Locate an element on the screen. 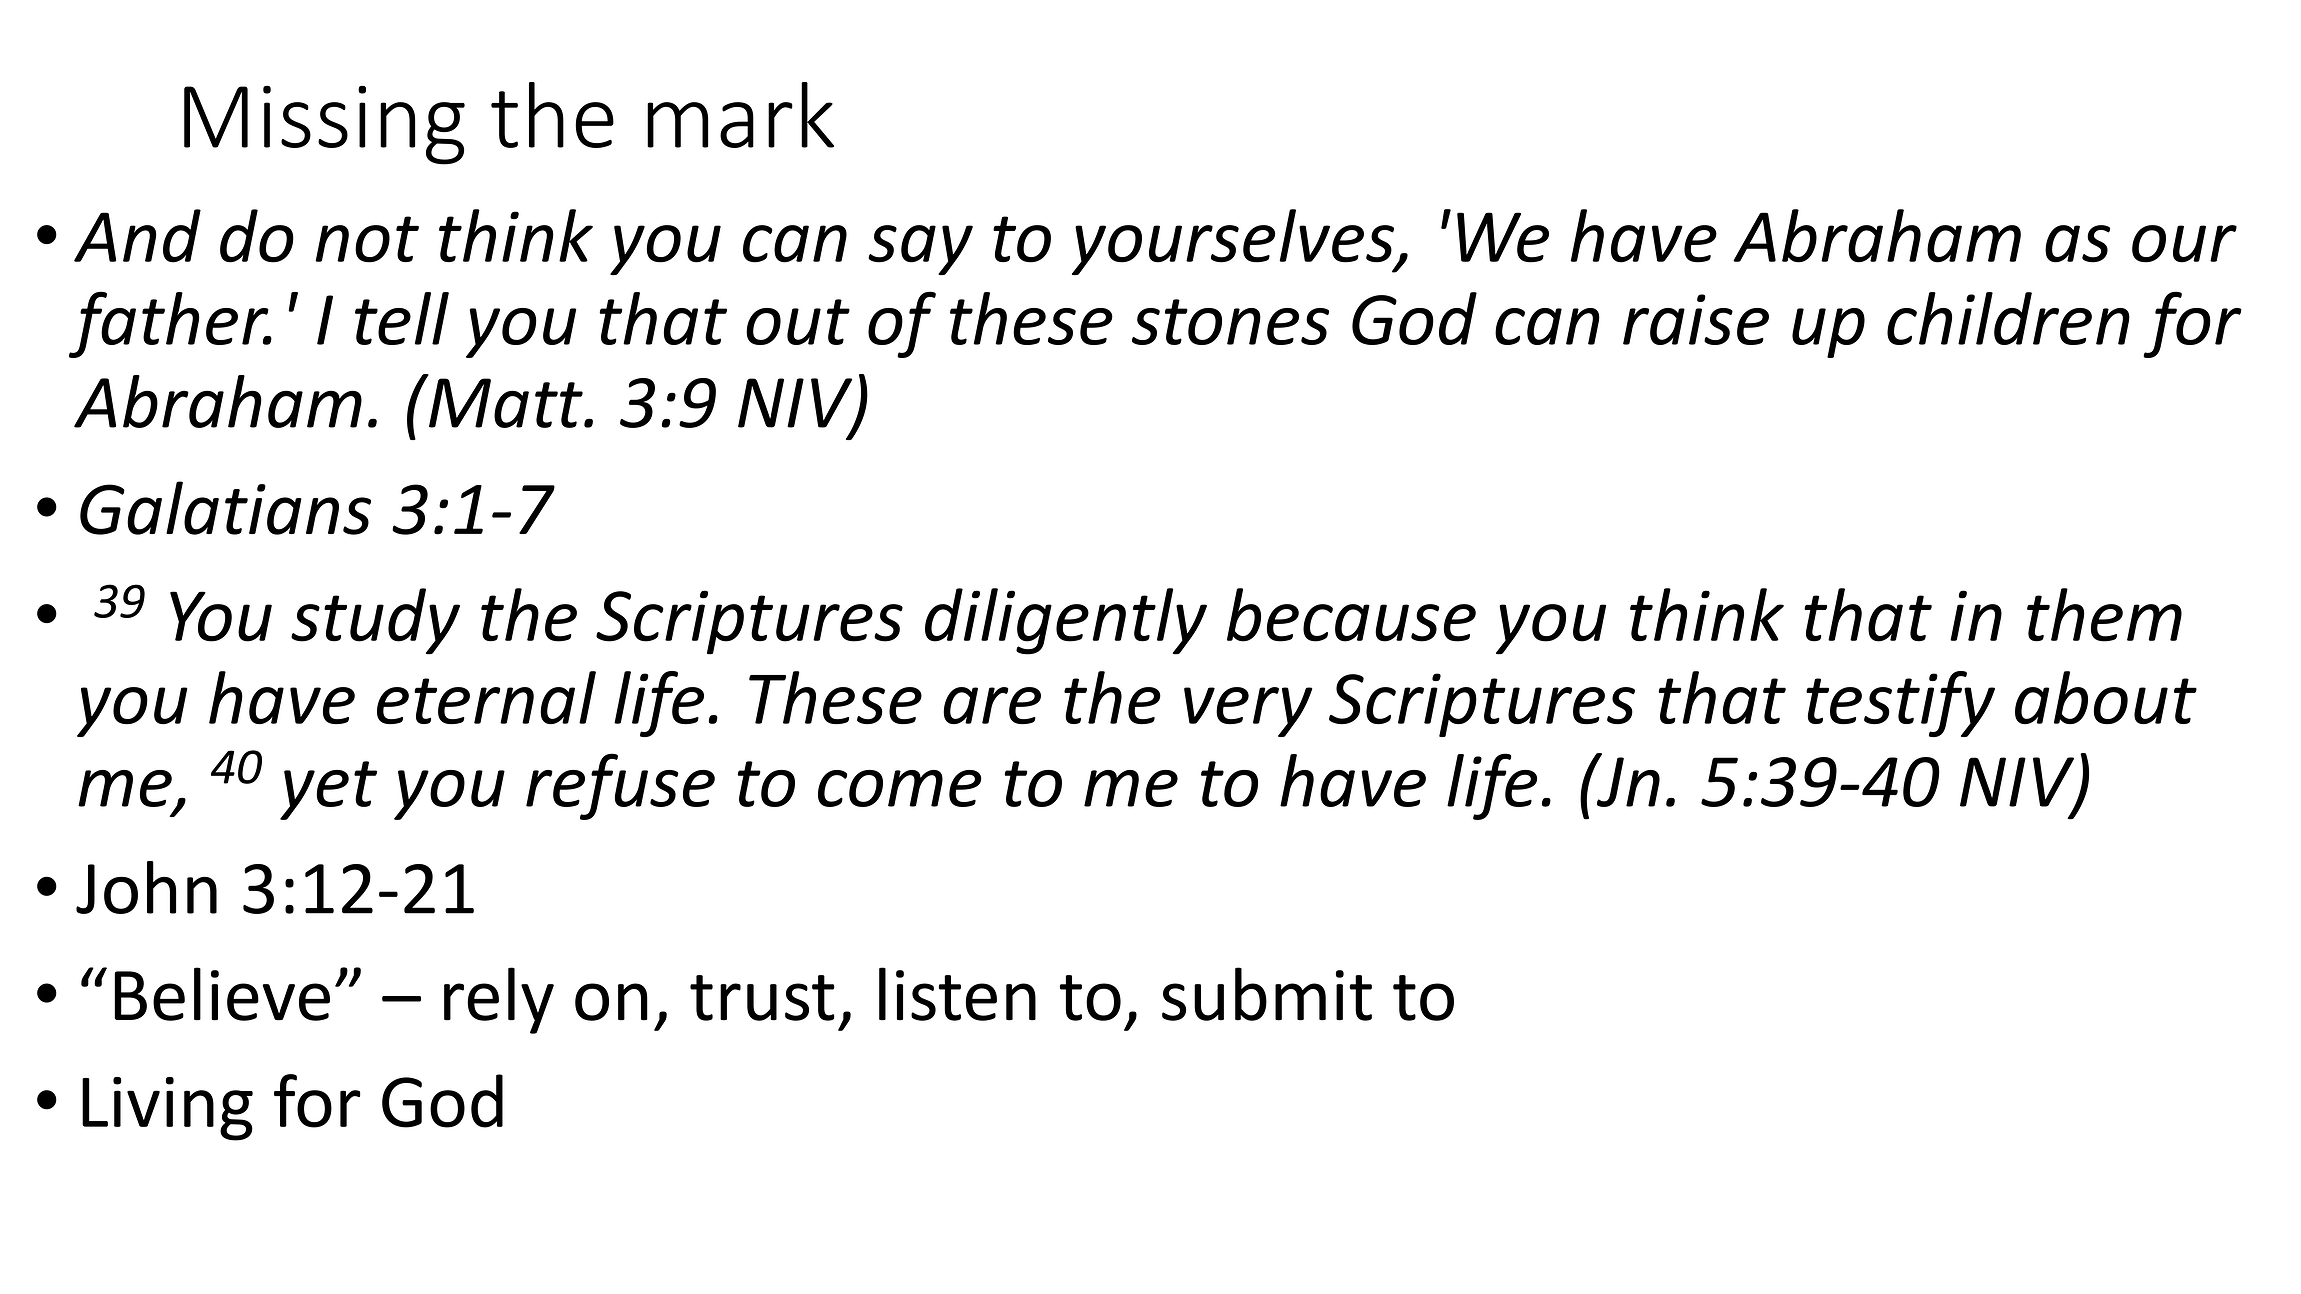 Image resolution: width=2301 pixels, height=1294 pixels. tell is located at coordinates (402, 318).
